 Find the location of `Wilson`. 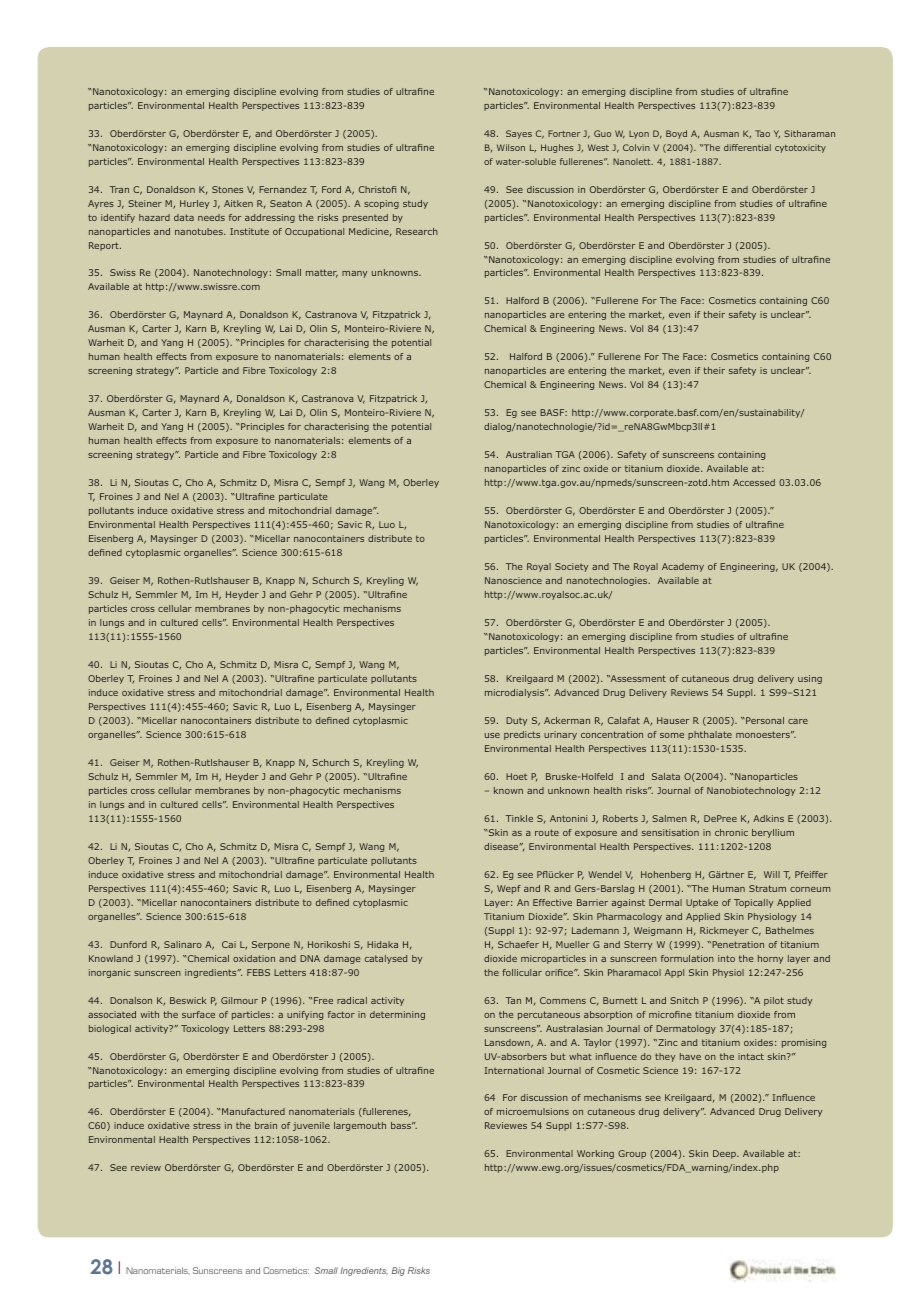

Wilson is located at coordinates (511, 147).
